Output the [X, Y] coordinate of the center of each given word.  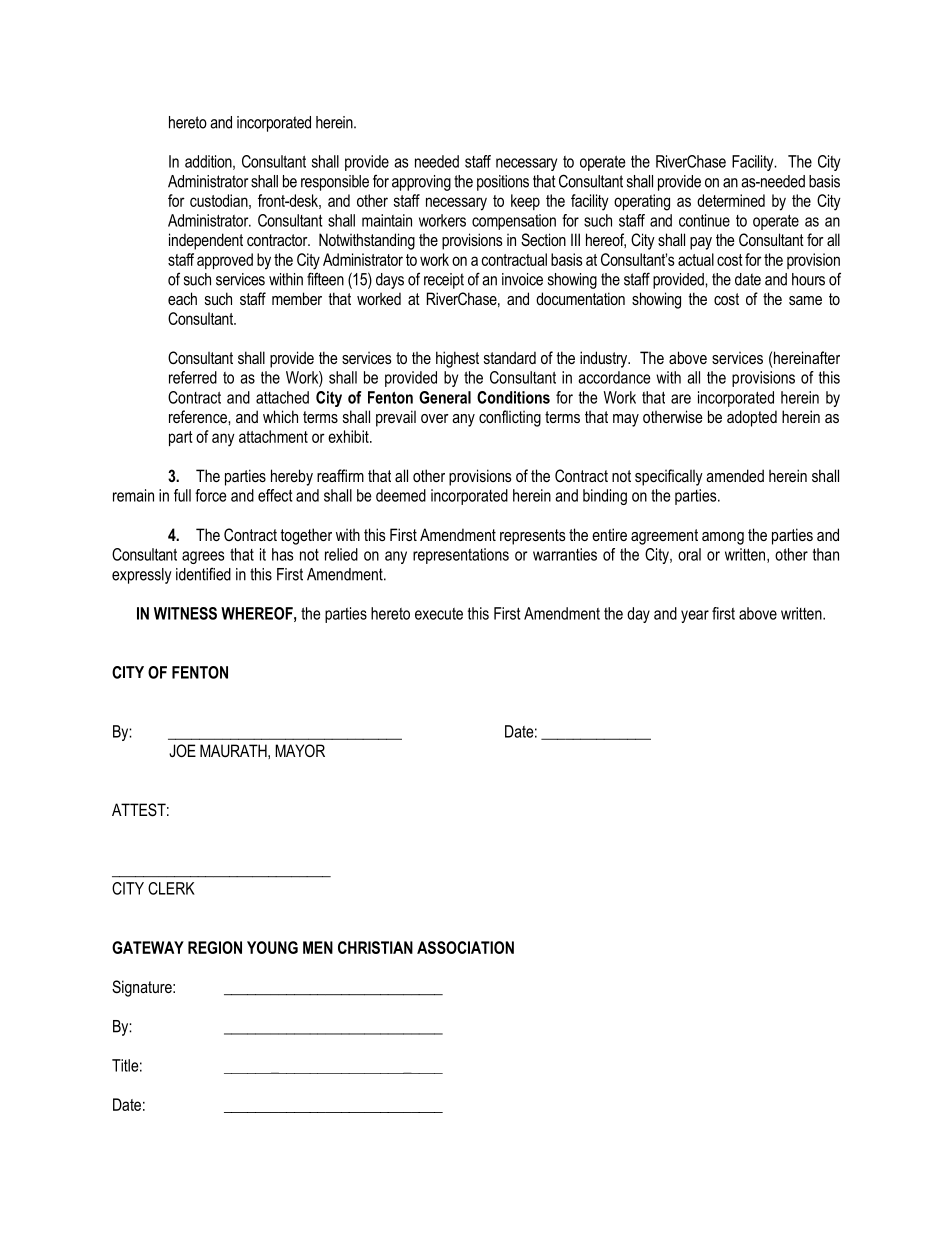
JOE [182, 750]
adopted [752, 418]
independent [206, 241]
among [723, 538]
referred [193, 377]
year [695, 616]
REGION [215, 947]
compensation [514, 222]
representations [461, 556]
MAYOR [300, 750]
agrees [203, 557]
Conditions [513, 397]
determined [731, 200]
